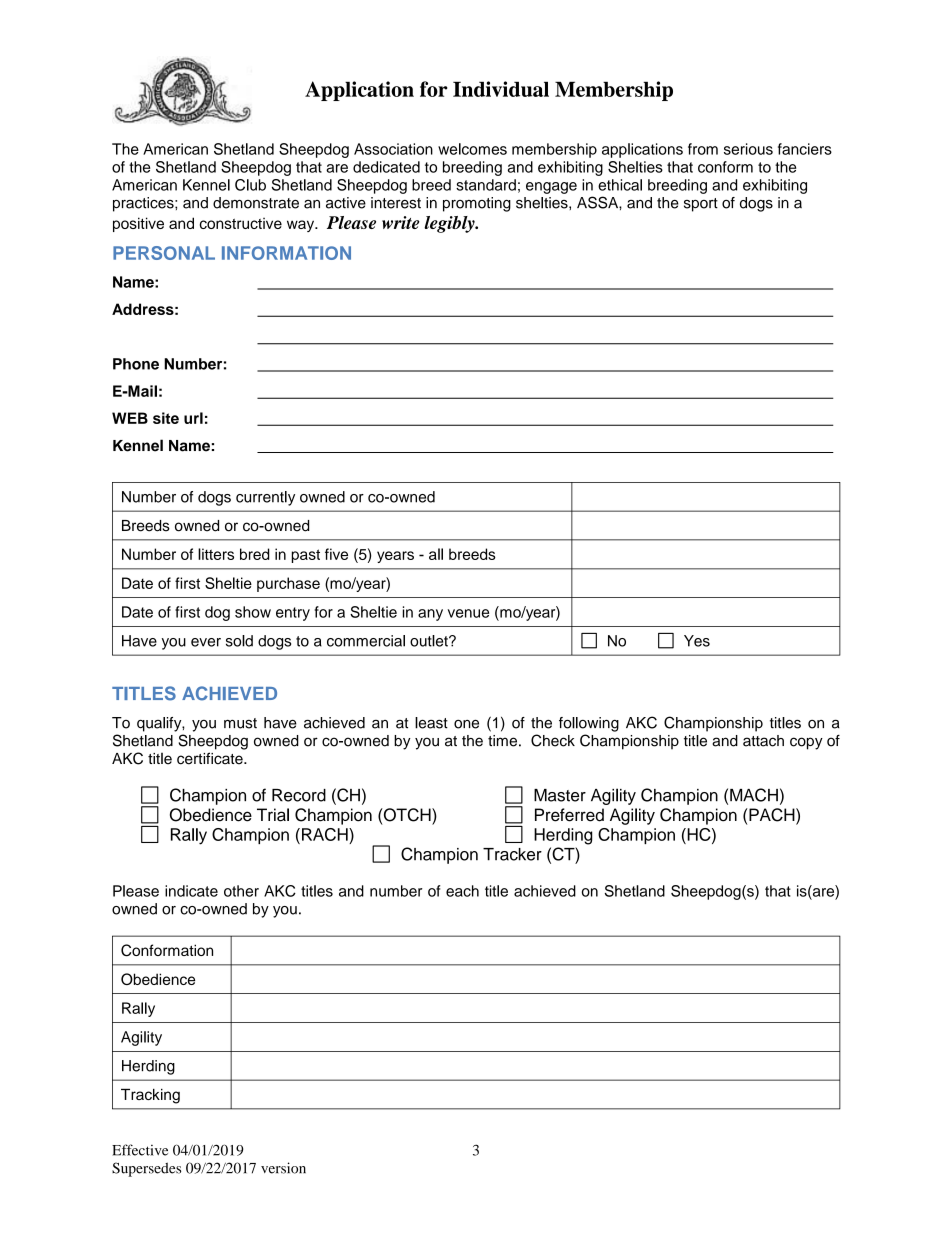  I want to click on Yes, so click(697, 641).
